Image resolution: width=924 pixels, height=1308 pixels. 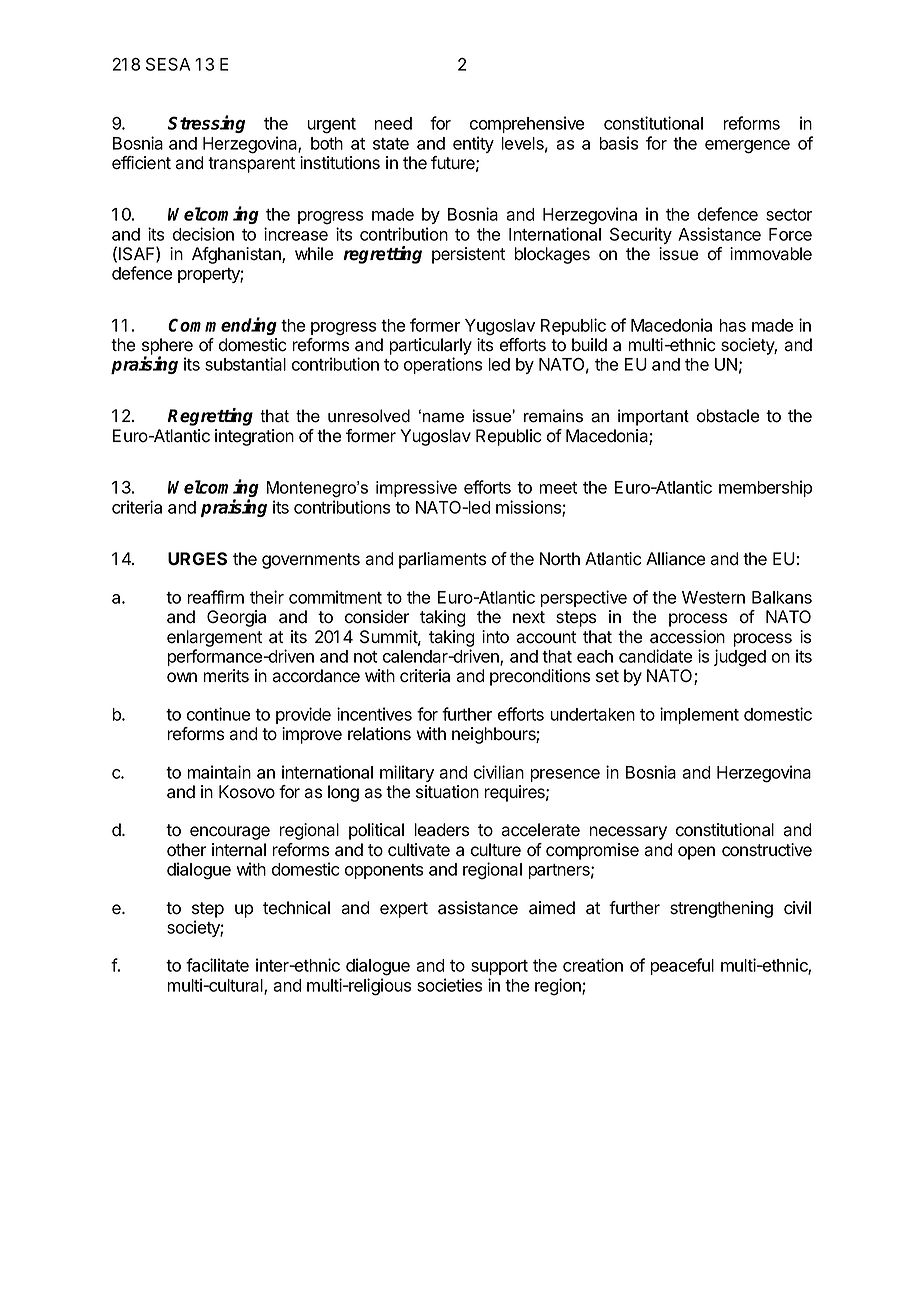 I want to click on facilitate, so click(x=217, y=965).
